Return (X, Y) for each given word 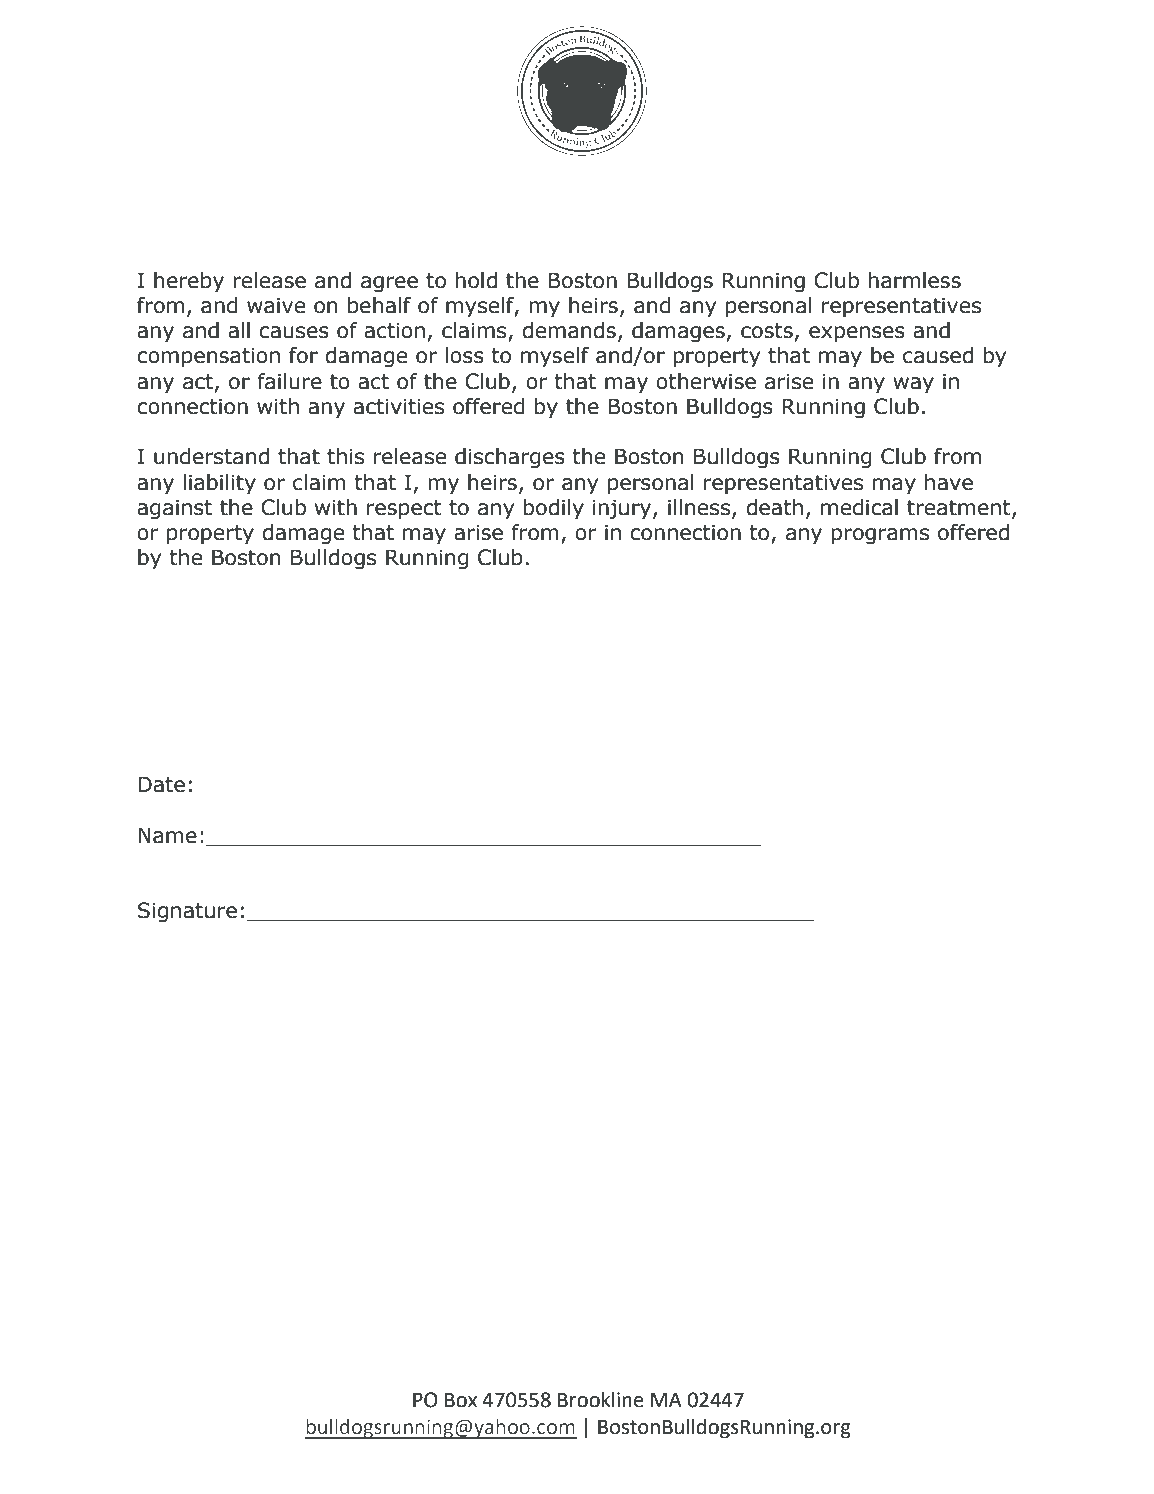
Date (161, 784)
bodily (553, 509)
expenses (857, 334)
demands (569, 330)
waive (276, 305)
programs (880, 536)
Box (461, 1400)
